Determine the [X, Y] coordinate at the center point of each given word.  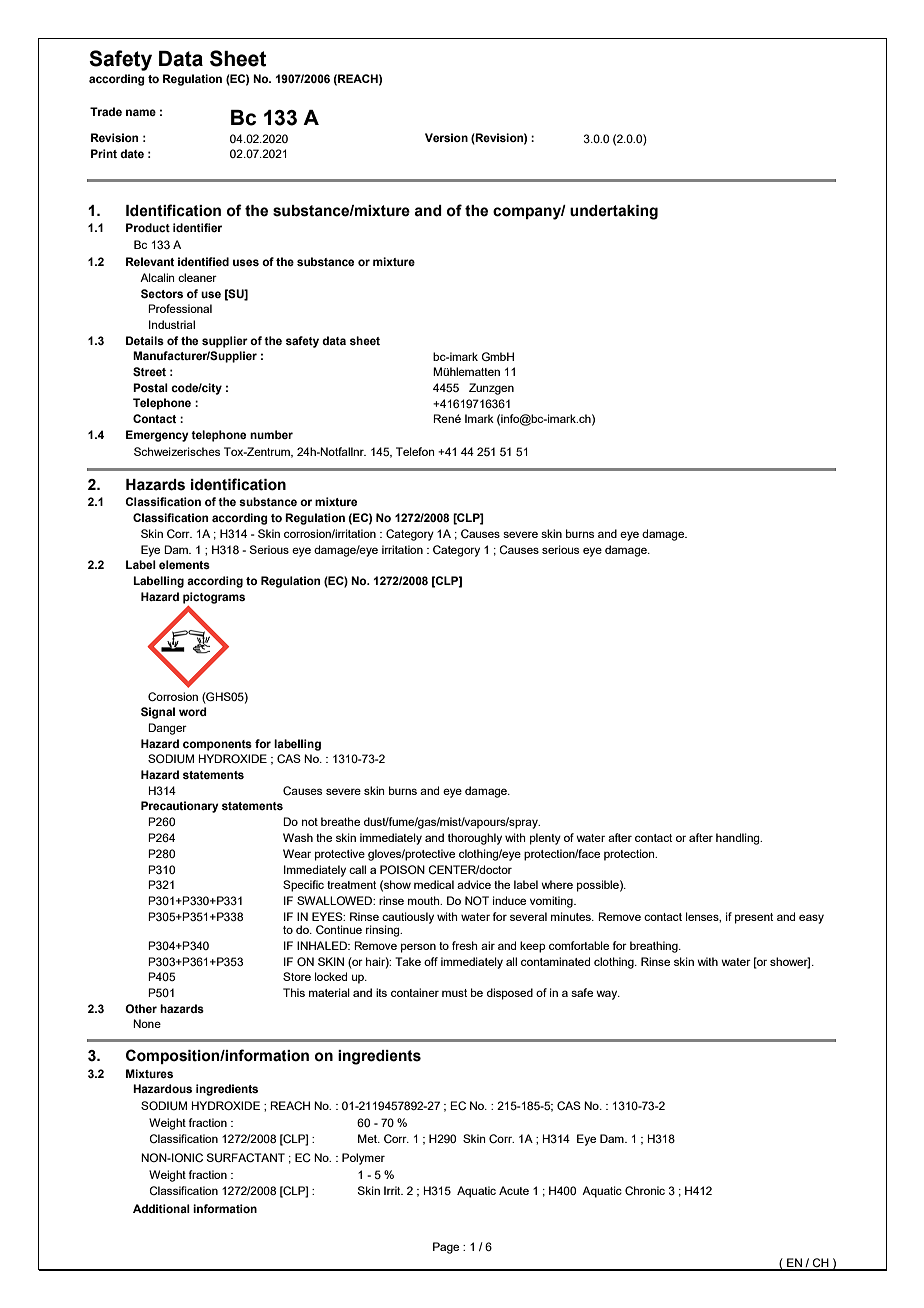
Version [446, 137]
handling [739, 839]
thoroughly [475, 839]
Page [446, 1248]
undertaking [614, 212]
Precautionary [180, 807]
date [132, 153]
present [754, 918]
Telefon [415, 451]
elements [184, 564]
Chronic [645, 1190]
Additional [161, 1208]
